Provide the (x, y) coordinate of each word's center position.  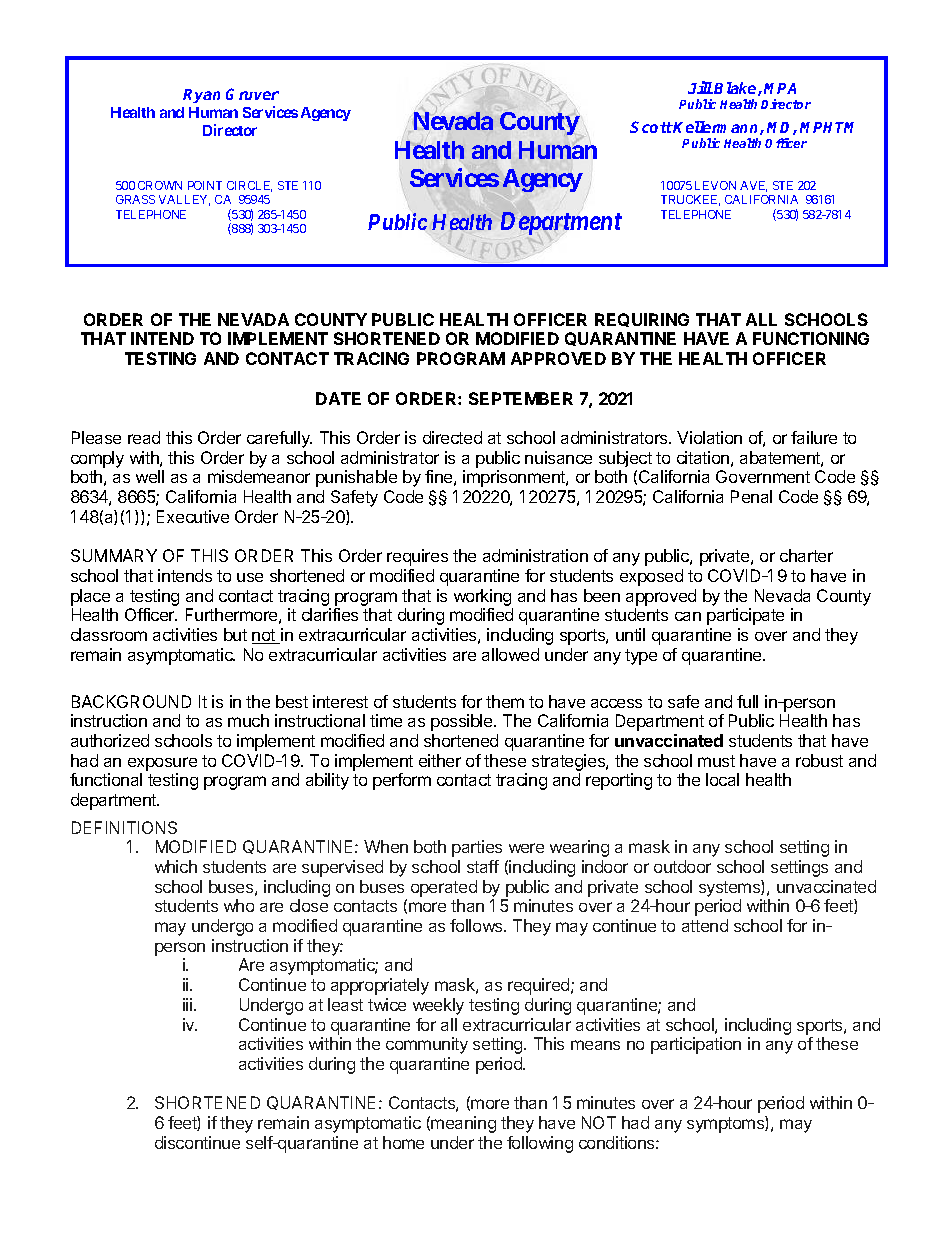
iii (189, 1004)
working (482, 597)
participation (696, 1045)
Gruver (252, 94)
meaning (463, 1124)
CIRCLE (249, 186)
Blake (736, 89)
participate (745, 616)
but (235, 634)
